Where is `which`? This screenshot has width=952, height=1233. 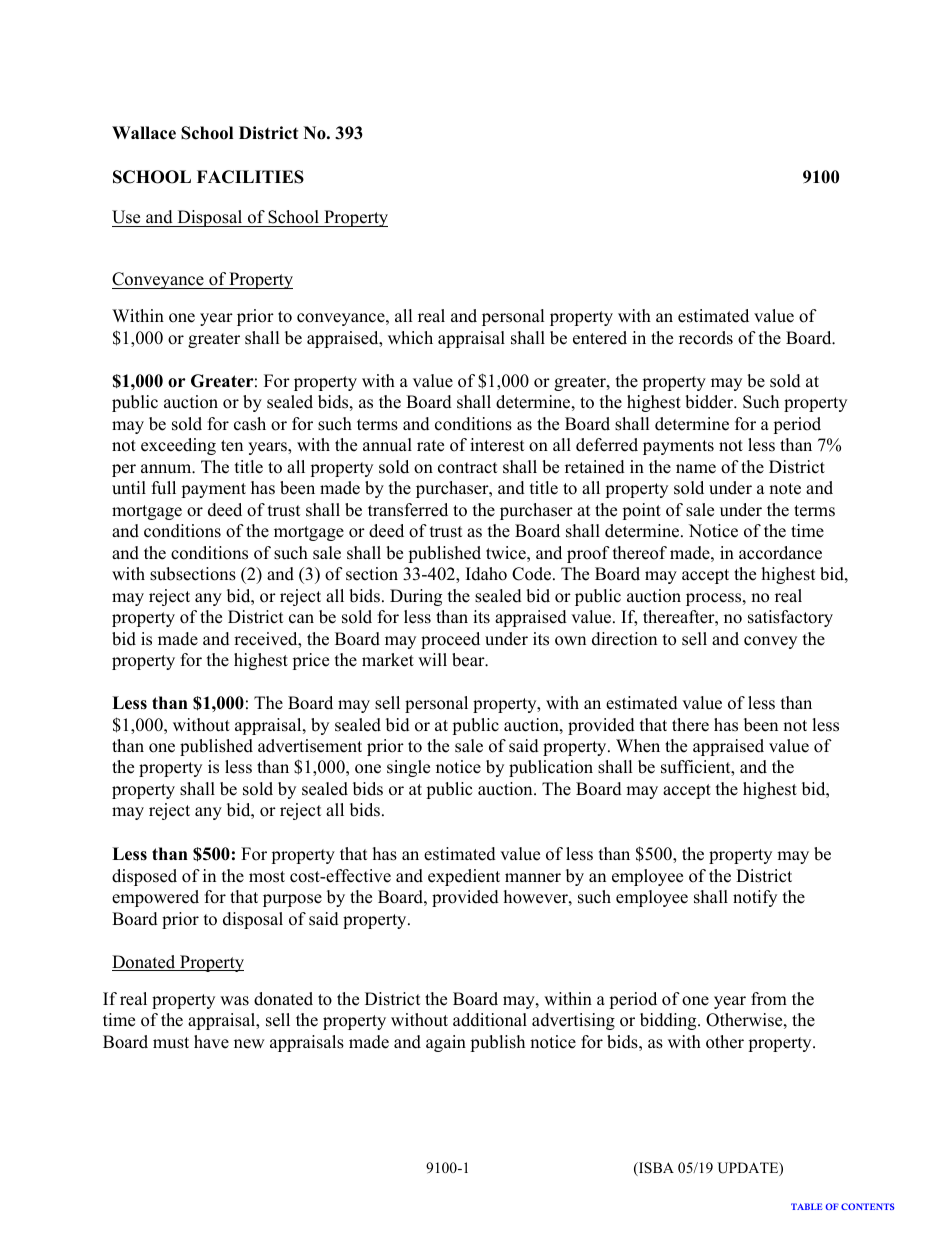
which is located at coordinates (410, 338).
